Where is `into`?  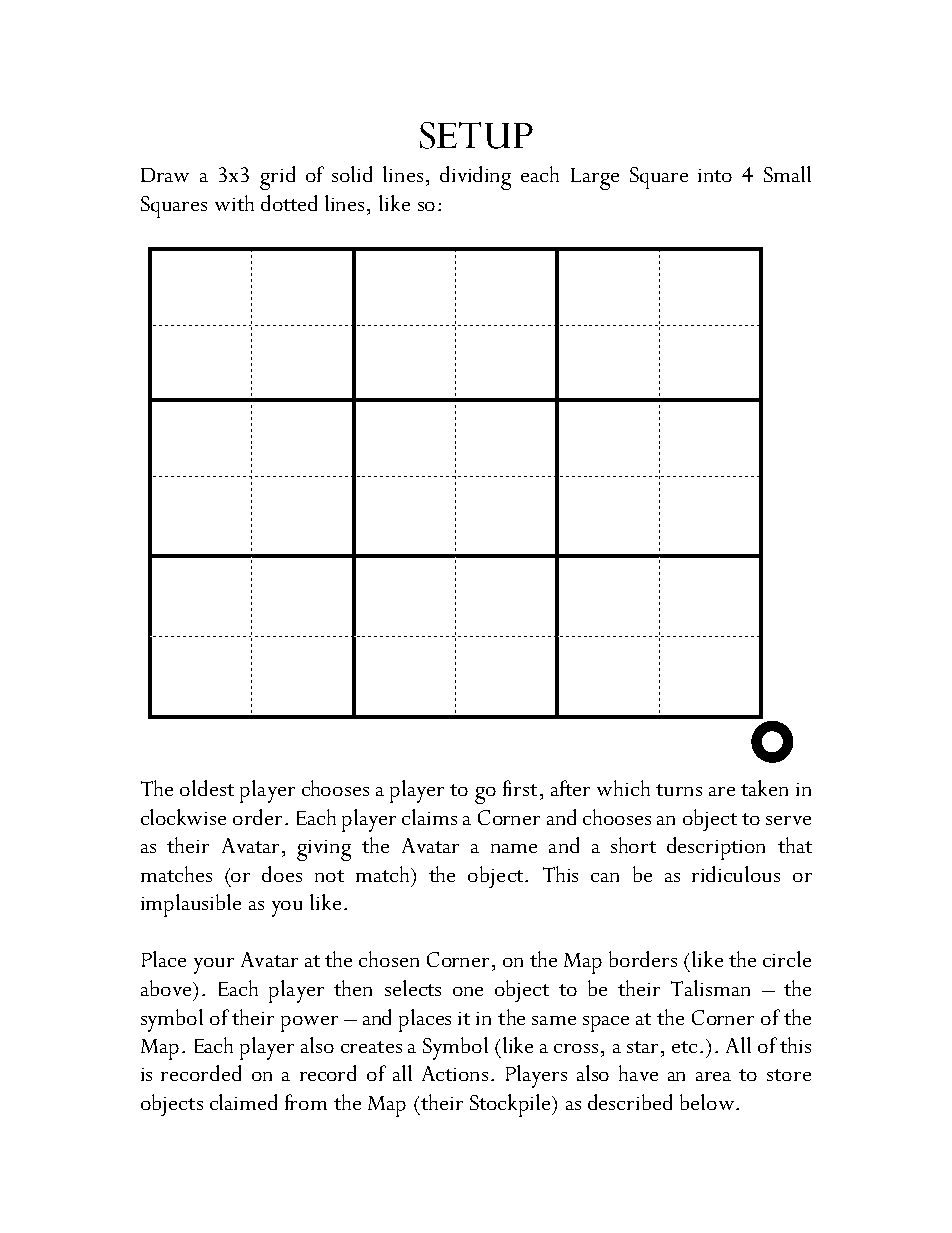 into is located at coordinates (715, 175).
